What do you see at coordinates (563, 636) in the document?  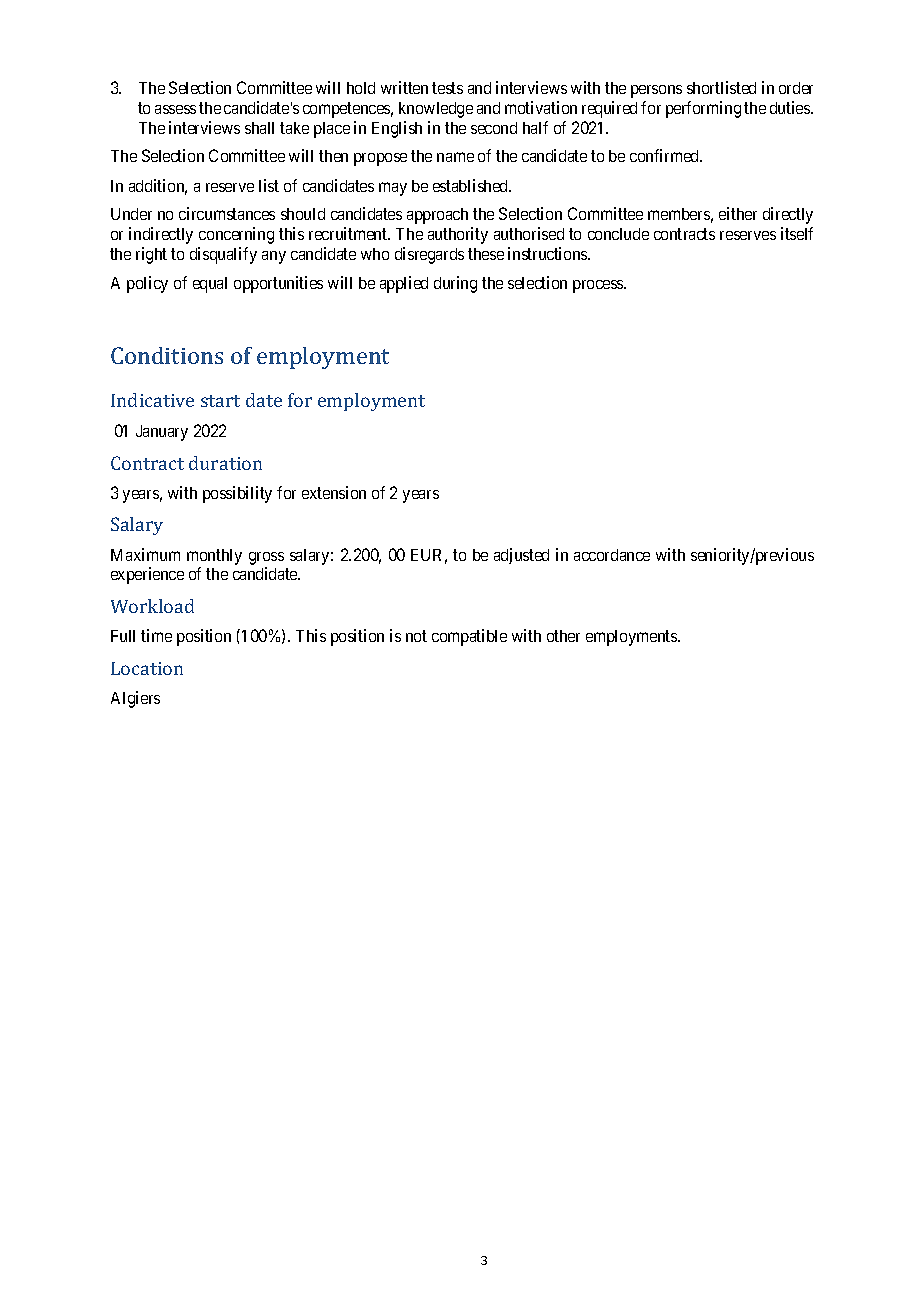 I see `other` at bounding box center [563, 636].
